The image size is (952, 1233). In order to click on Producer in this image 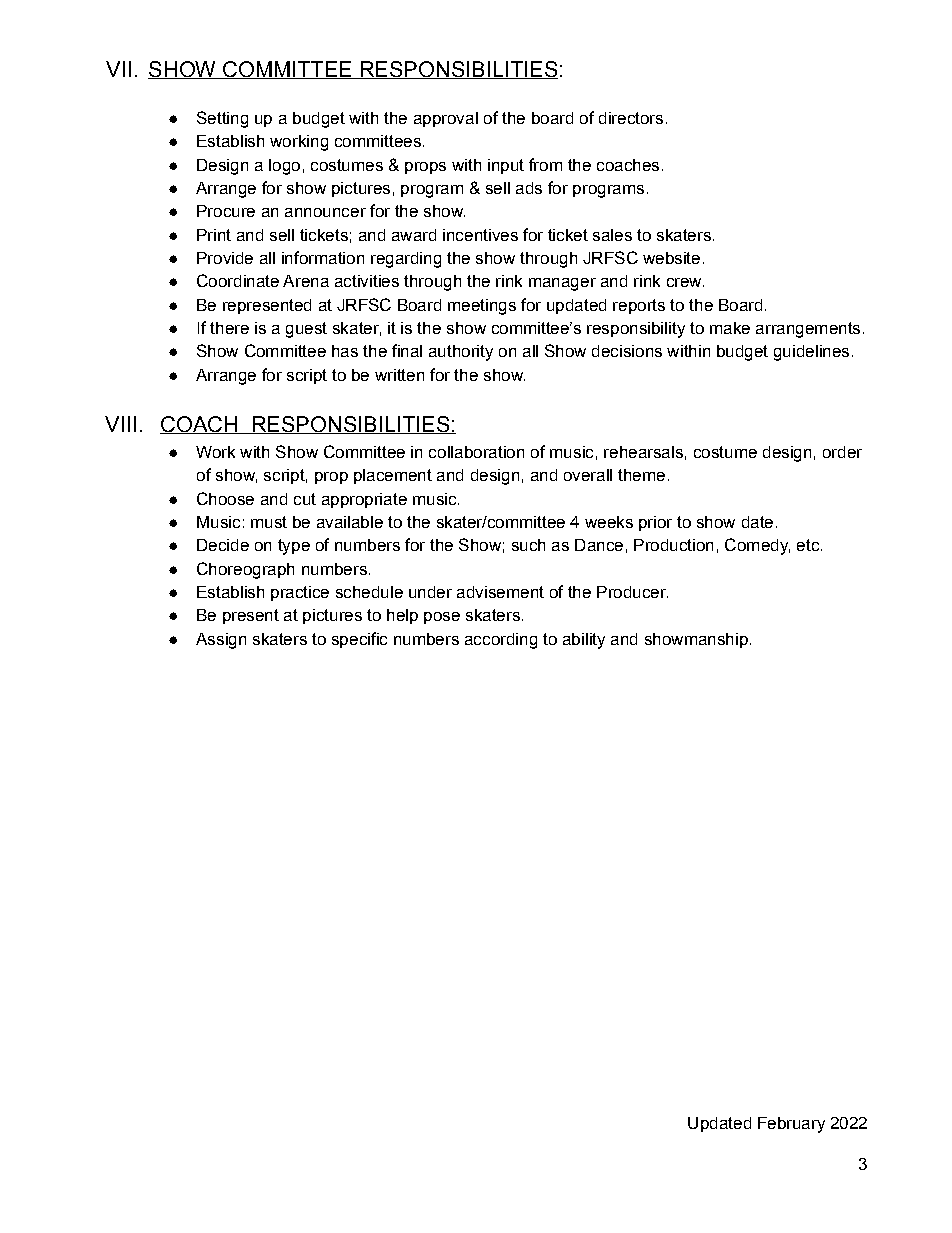, I will do `click(632, 592)`.
